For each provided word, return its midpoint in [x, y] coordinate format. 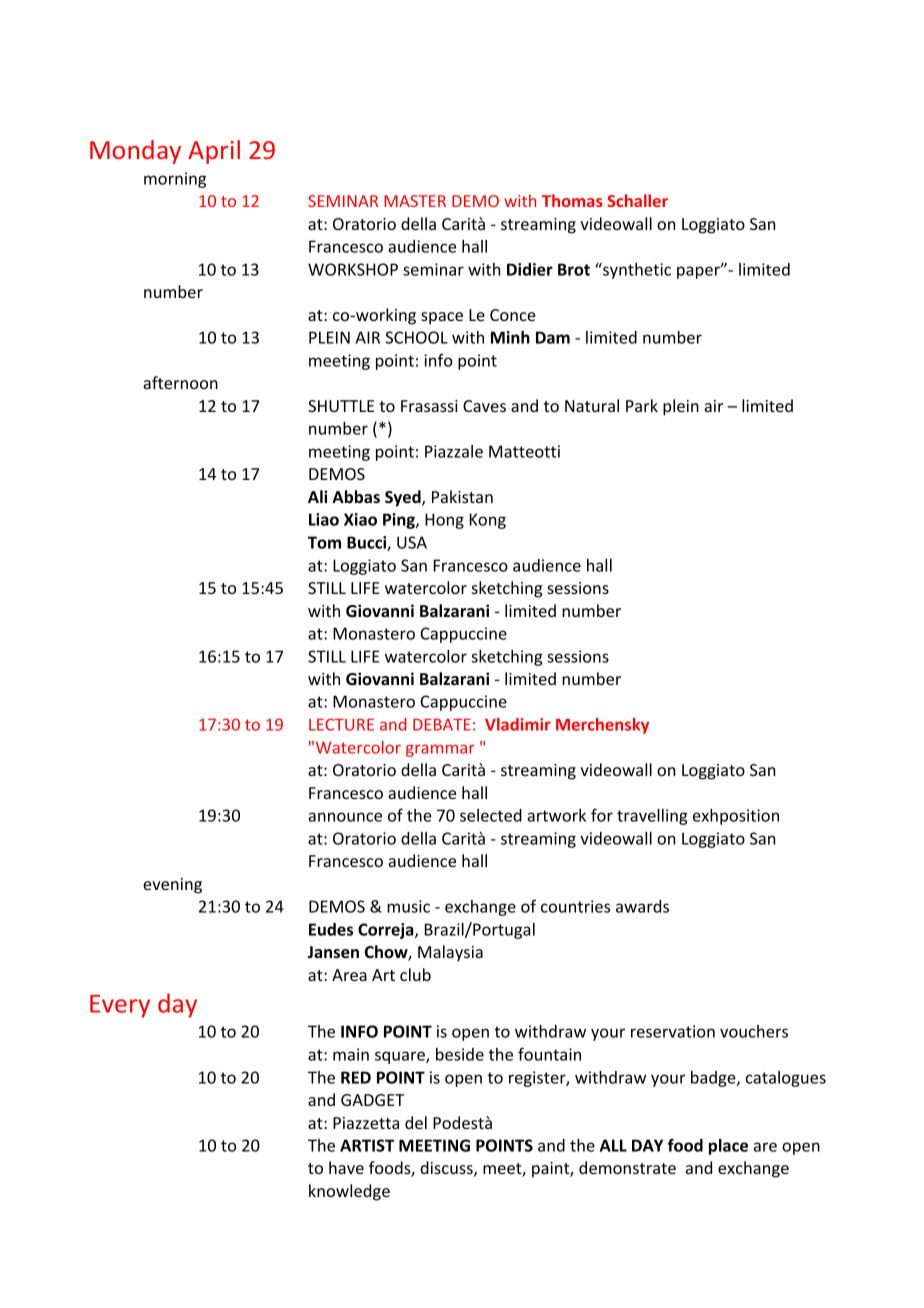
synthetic [636, 270]
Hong [444, 521]
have [346, 1167]
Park [642, 405]
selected [491, 815]
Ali [317, 496]
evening [172, 886]
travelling [652, 817]
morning [175, 180]
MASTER [415, 201]
